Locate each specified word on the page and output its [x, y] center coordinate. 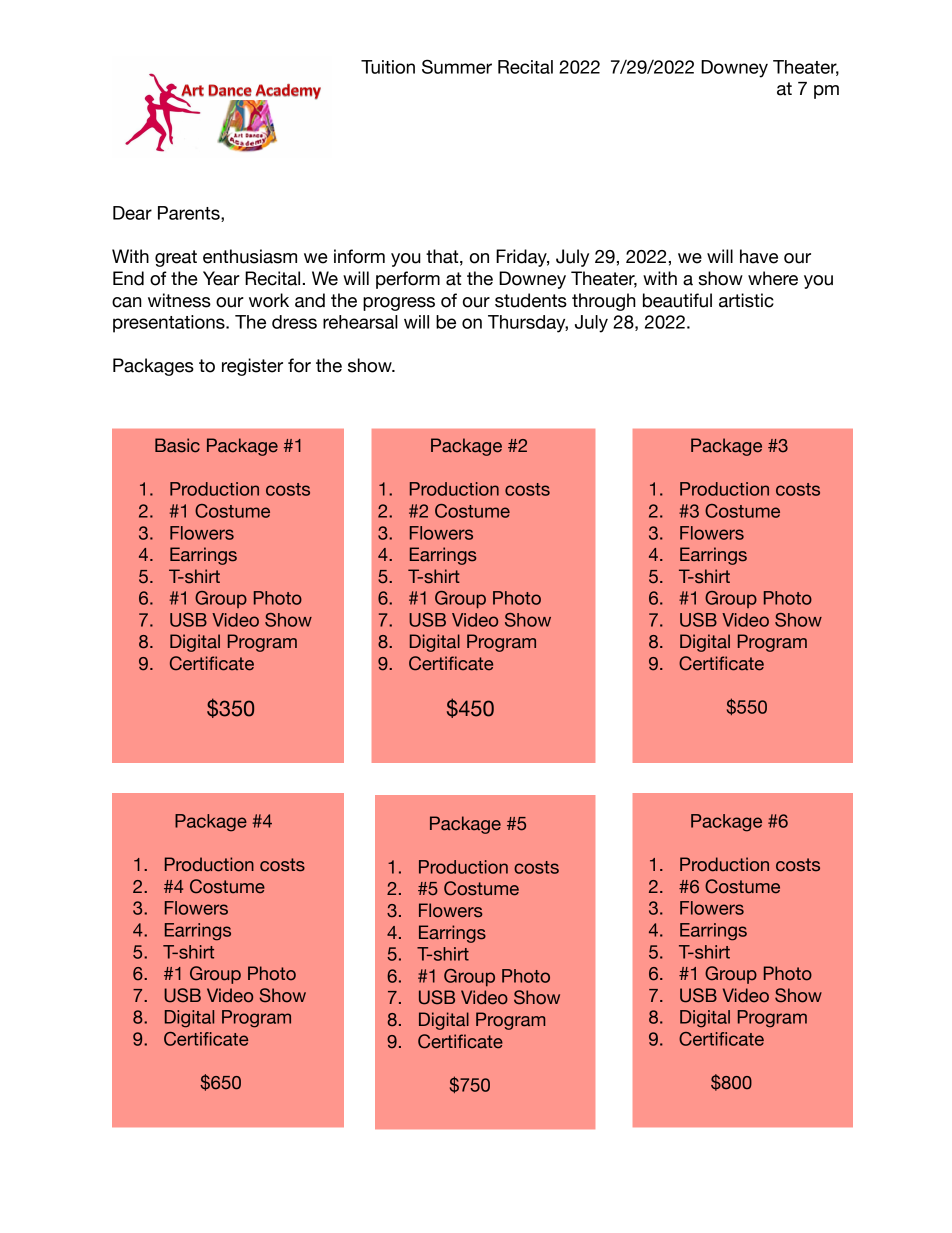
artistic [746, 300]
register [252, 367]
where [773, 278]
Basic [177, 445]
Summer [457, 66]
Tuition [388, 67]
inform [359, 256]
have [759, 256]
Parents [190, 214]
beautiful [677, 300]
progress [399, 304]
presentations [170, 324]
